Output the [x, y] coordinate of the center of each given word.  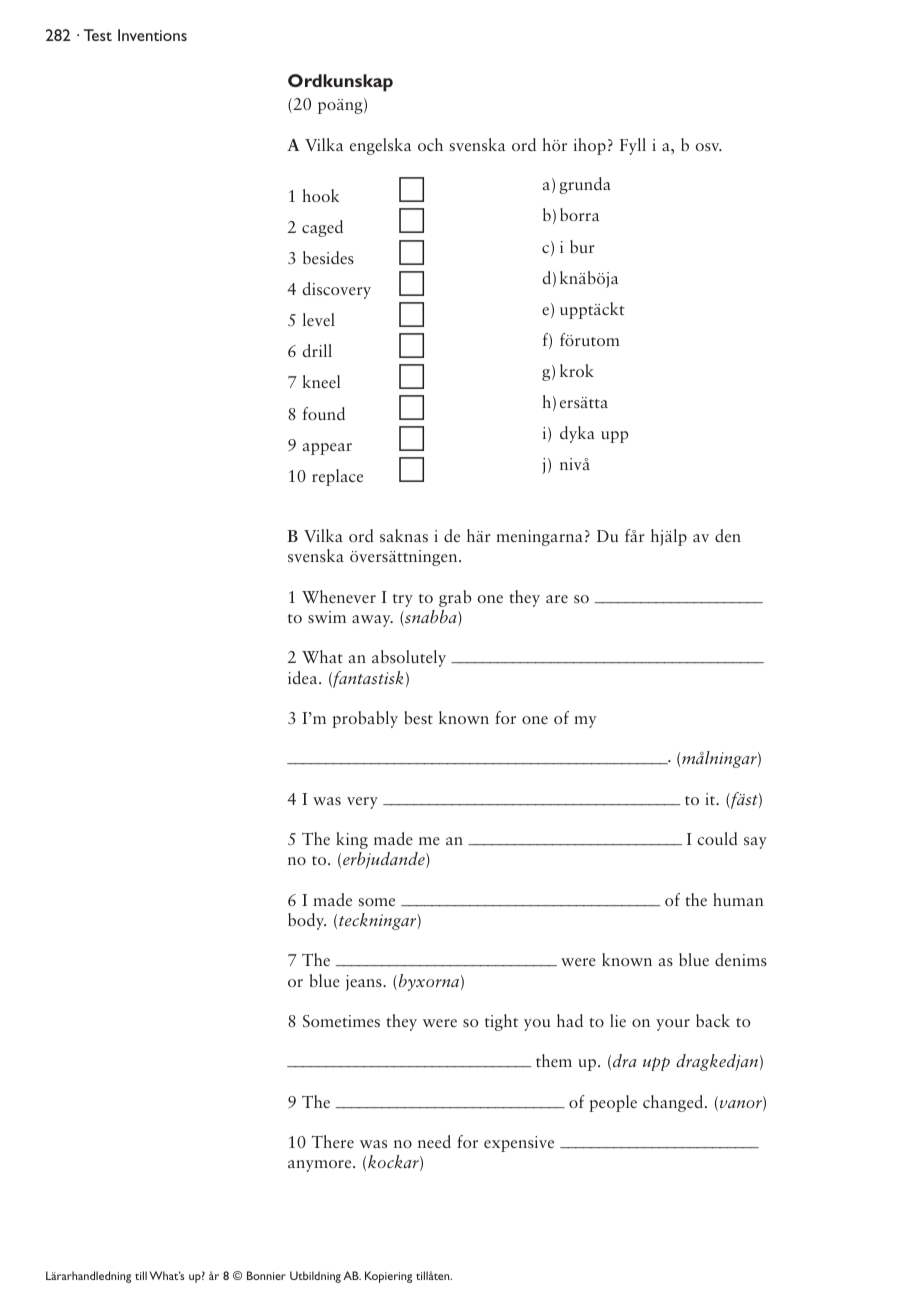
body [307, 921]
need [434, 1141]
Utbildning [315, 1277]
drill [317, 350]
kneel [321, 381]
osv [708, 147]
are [557, 599]
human [738, 899]
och [430, 144]
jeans [365, 983]
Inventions [152, 35]
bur [582, 246]
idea [304, 677]
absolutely [409, 658]
